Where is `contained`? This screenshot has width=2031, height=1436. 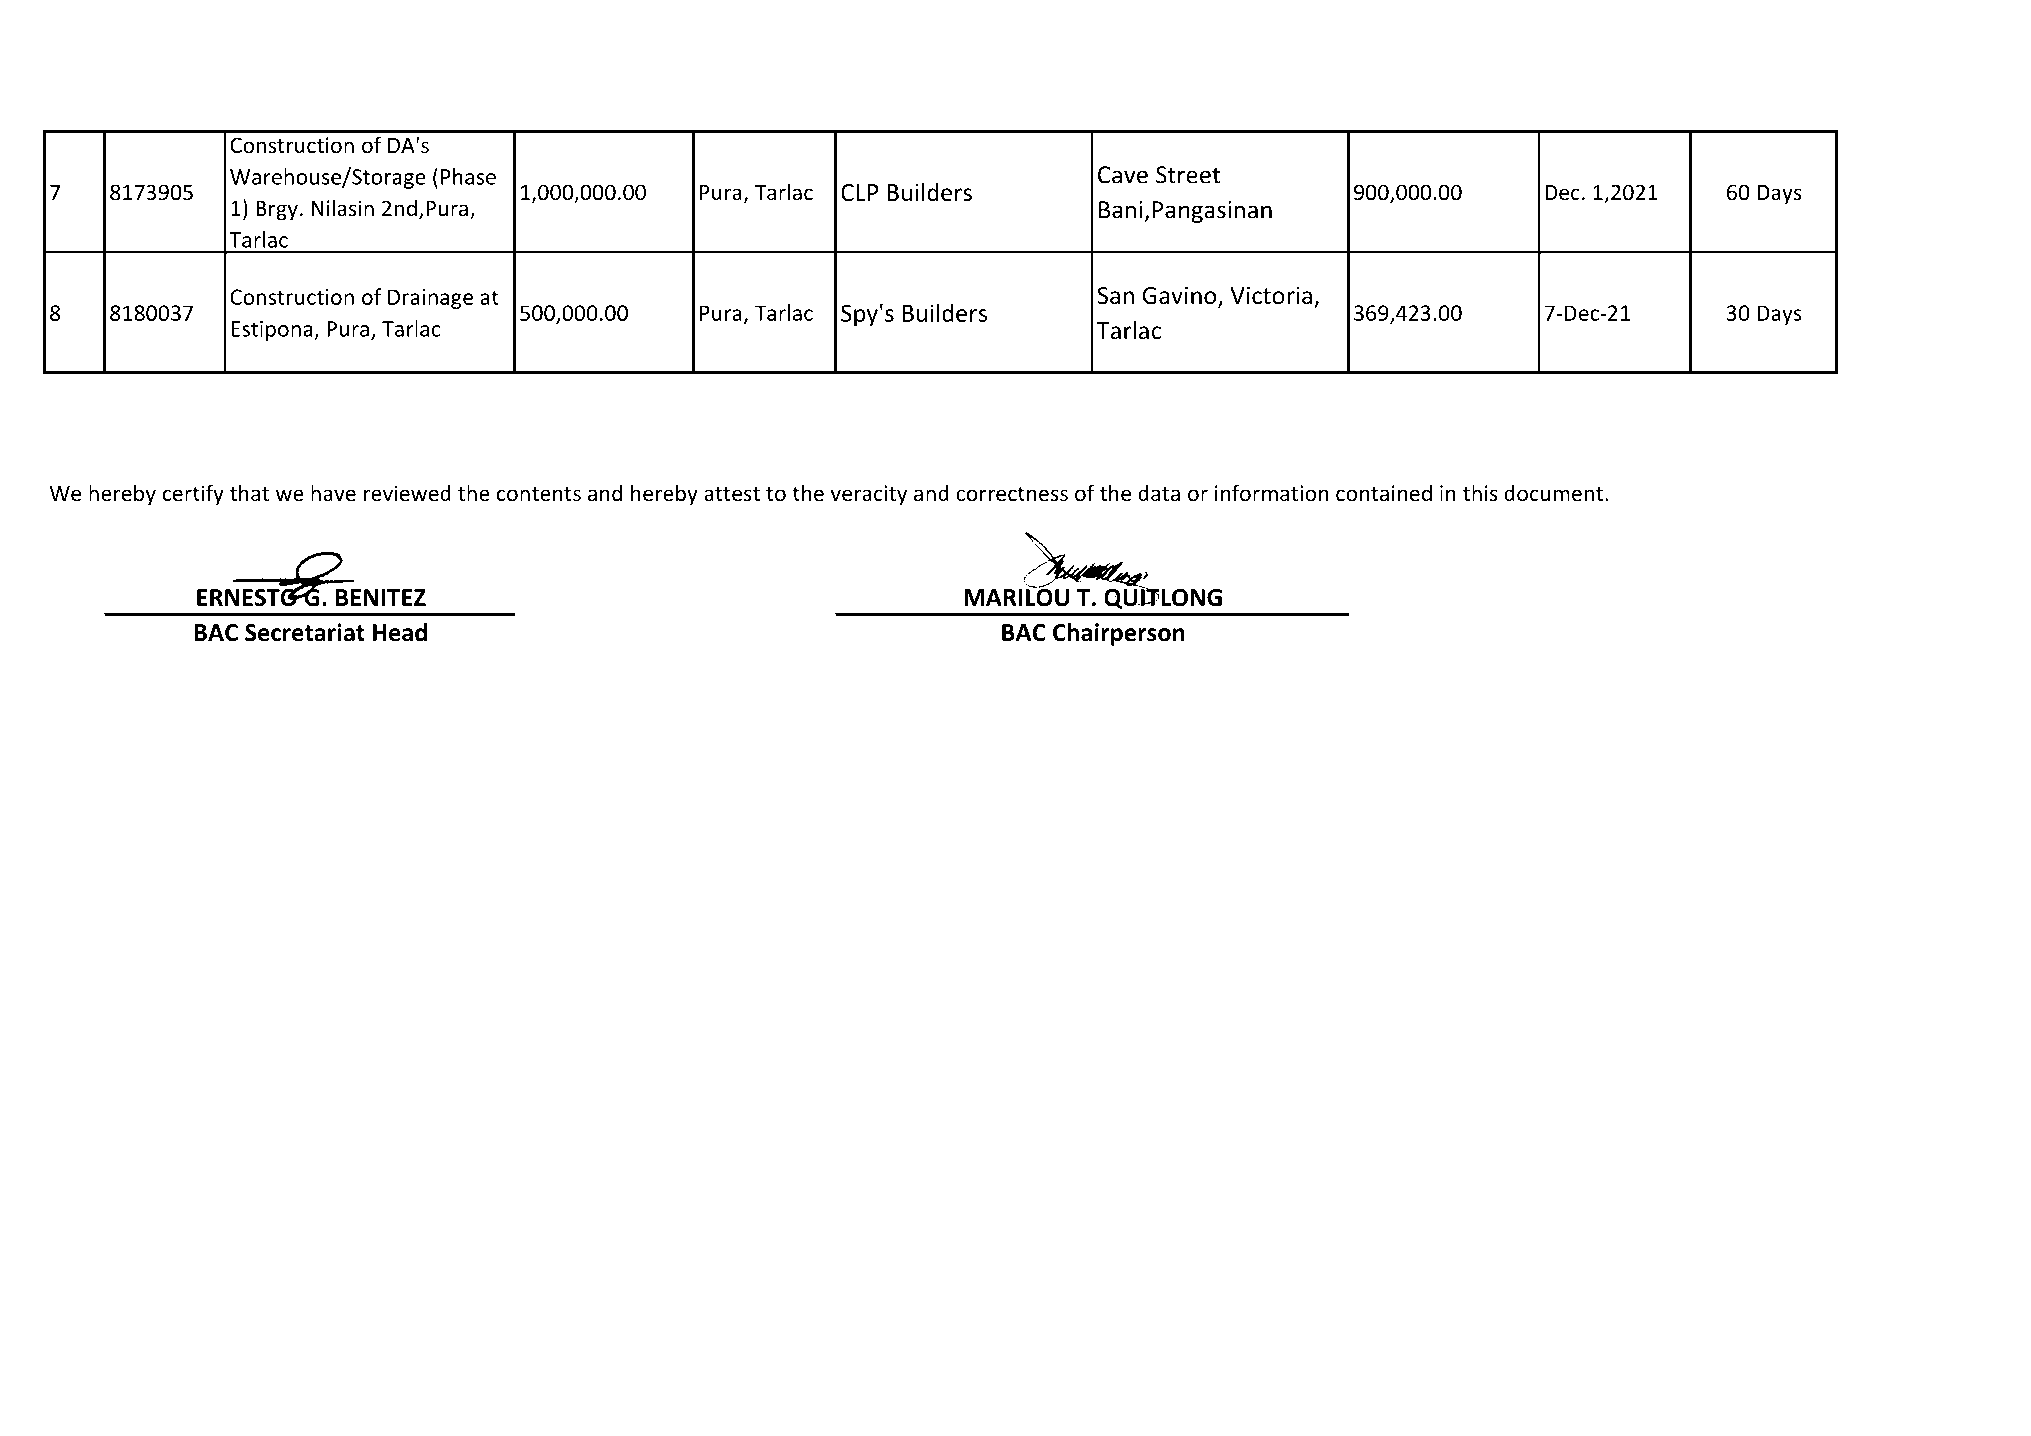
contained is located at coordinates (1384, 493).
